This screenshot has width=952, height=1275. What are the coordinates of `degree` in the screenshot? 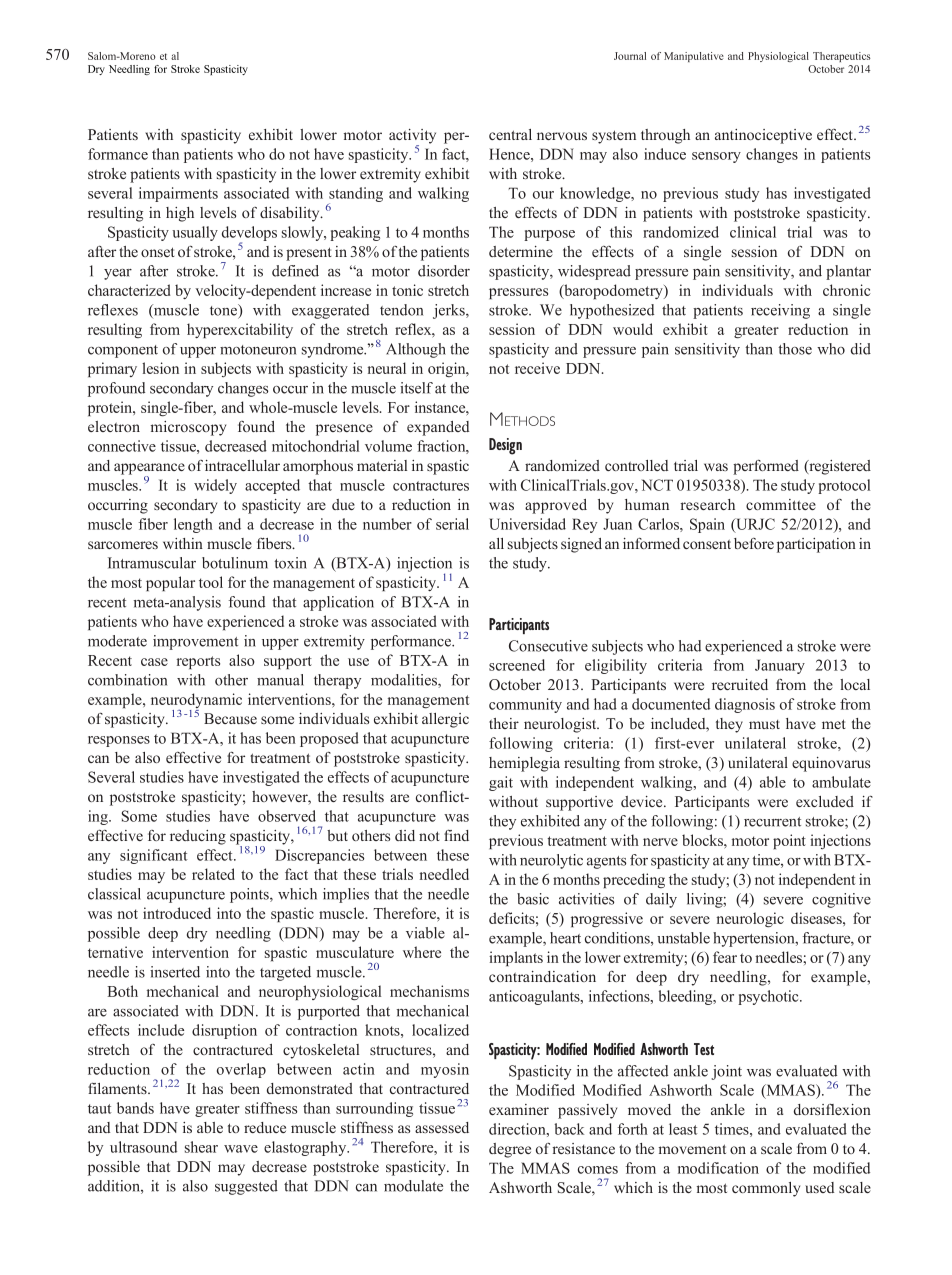 It's located at (510, 1150).
